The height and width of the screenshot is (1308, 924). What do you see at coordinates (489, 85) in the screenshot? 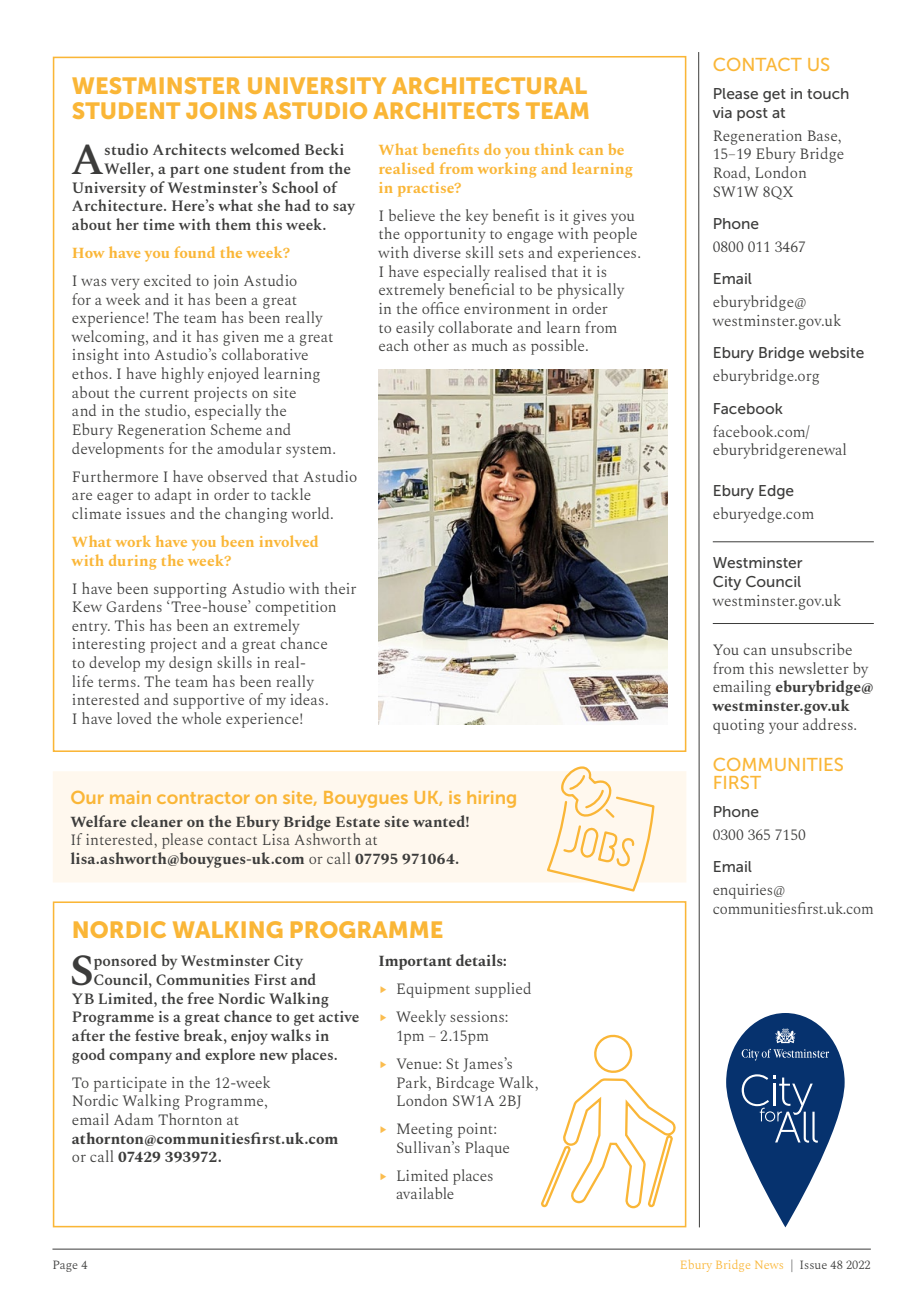
I see `ARCHITECTURAL` at bounding box center [489, 85].
